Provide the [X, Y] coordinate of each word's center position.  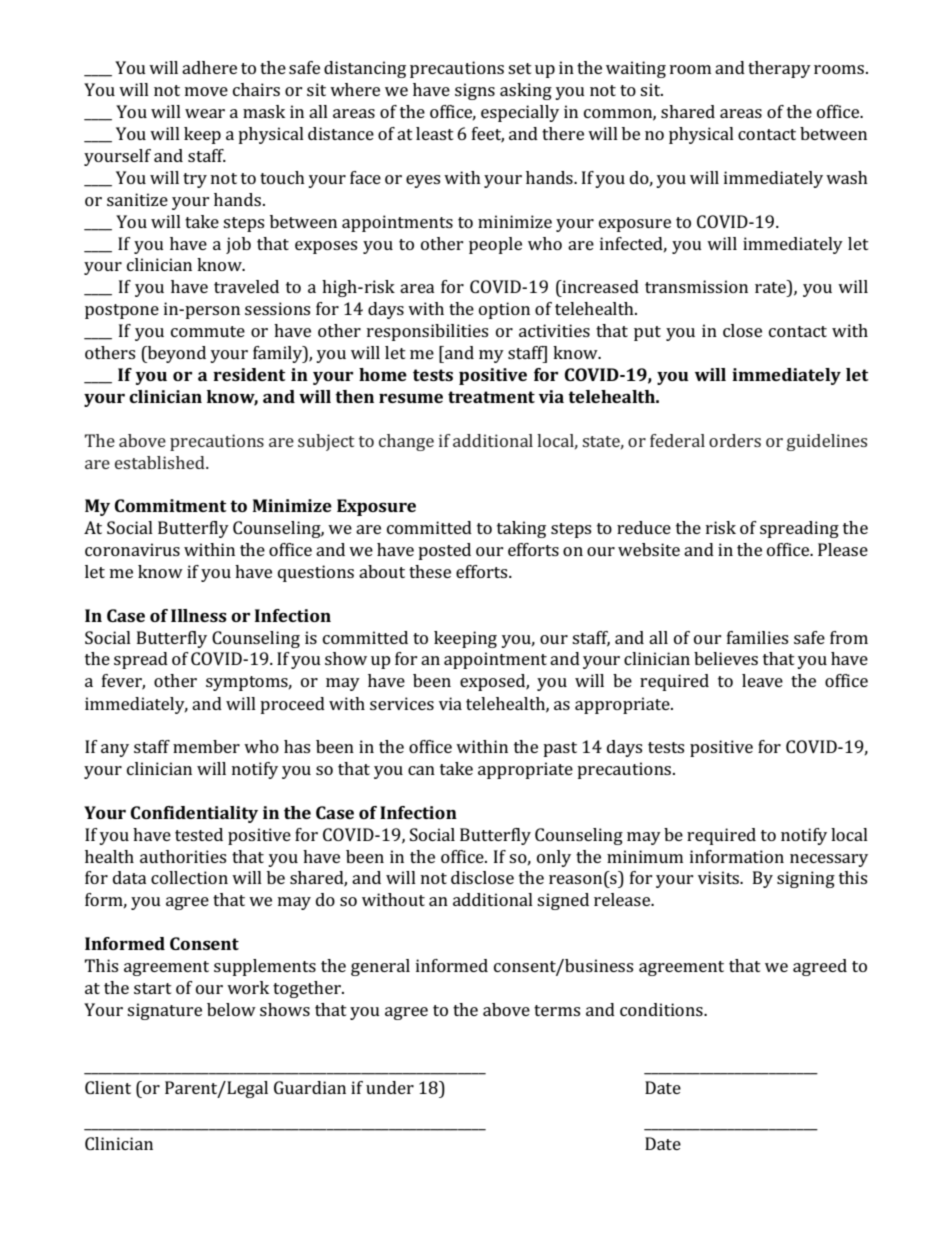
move [206, 91]
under [390, 1087]
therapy [779, 69]
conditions [662, 1009]
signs [475, 91]
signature [164, 1011]
